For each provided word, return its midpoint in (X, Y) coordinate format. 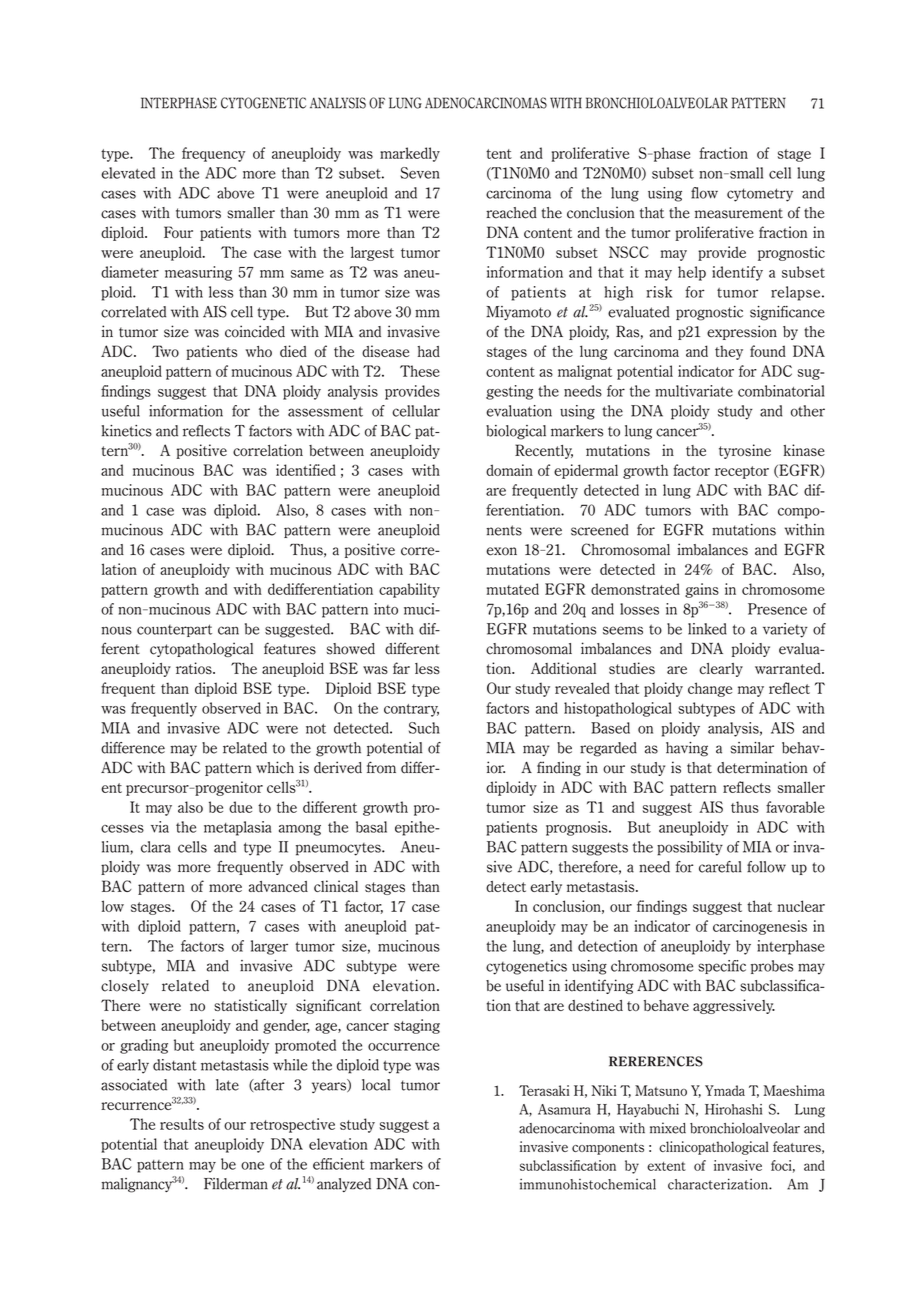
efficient (339, 1164)
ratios (195, 668)
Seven (420, 173)
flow (704, 193)
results (182, 1124)
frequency (213, 154)
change (710, 689)
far (401, 668)
